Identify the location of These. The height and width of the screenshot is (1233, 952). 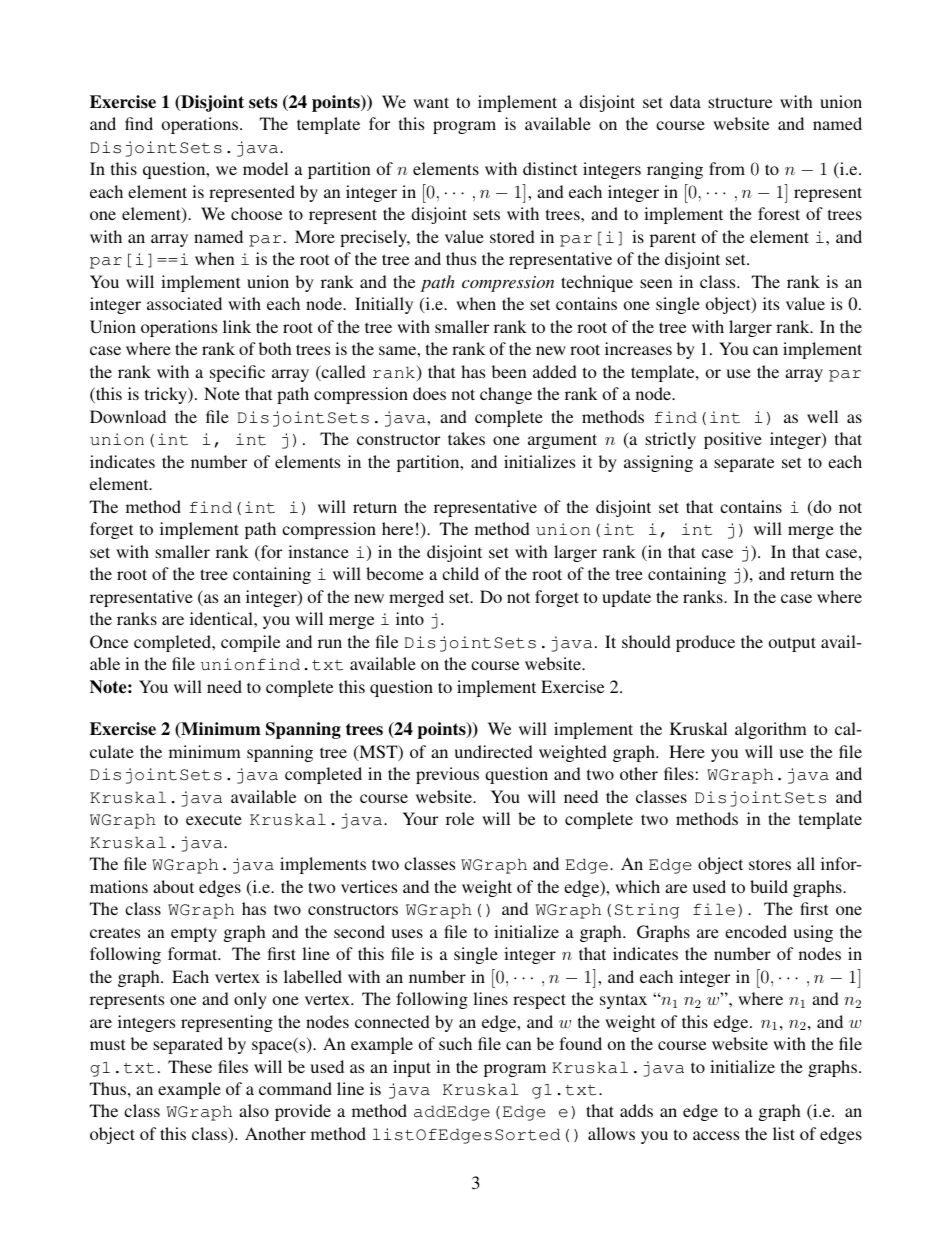
(190, 1066).
